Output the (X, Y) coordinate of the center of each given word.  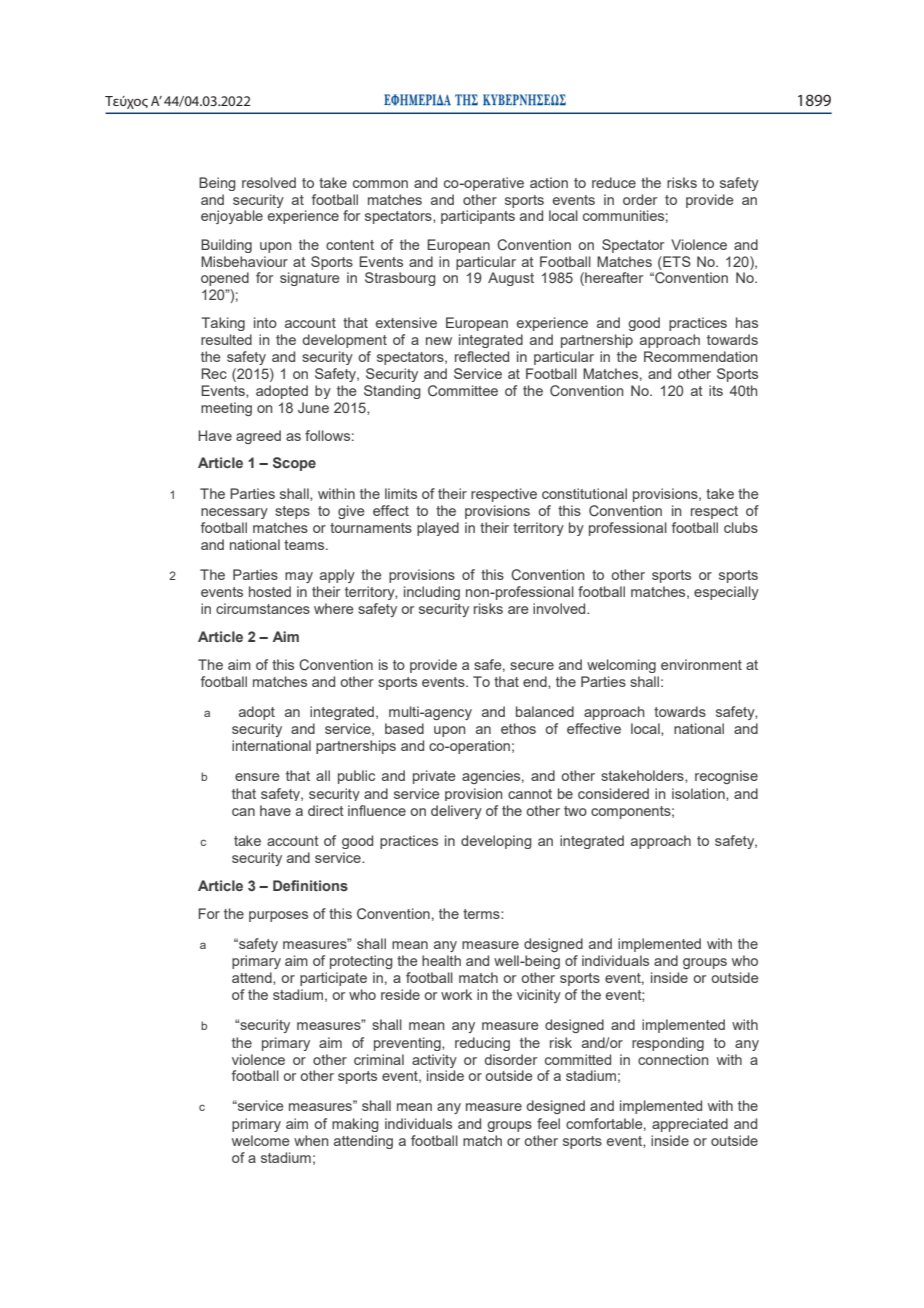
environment (701, 664)
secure (532, 666)
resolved (269, 182)
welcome (261, 1140)
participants (478, 217)
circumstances (263, 608)
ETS (676, 261)
